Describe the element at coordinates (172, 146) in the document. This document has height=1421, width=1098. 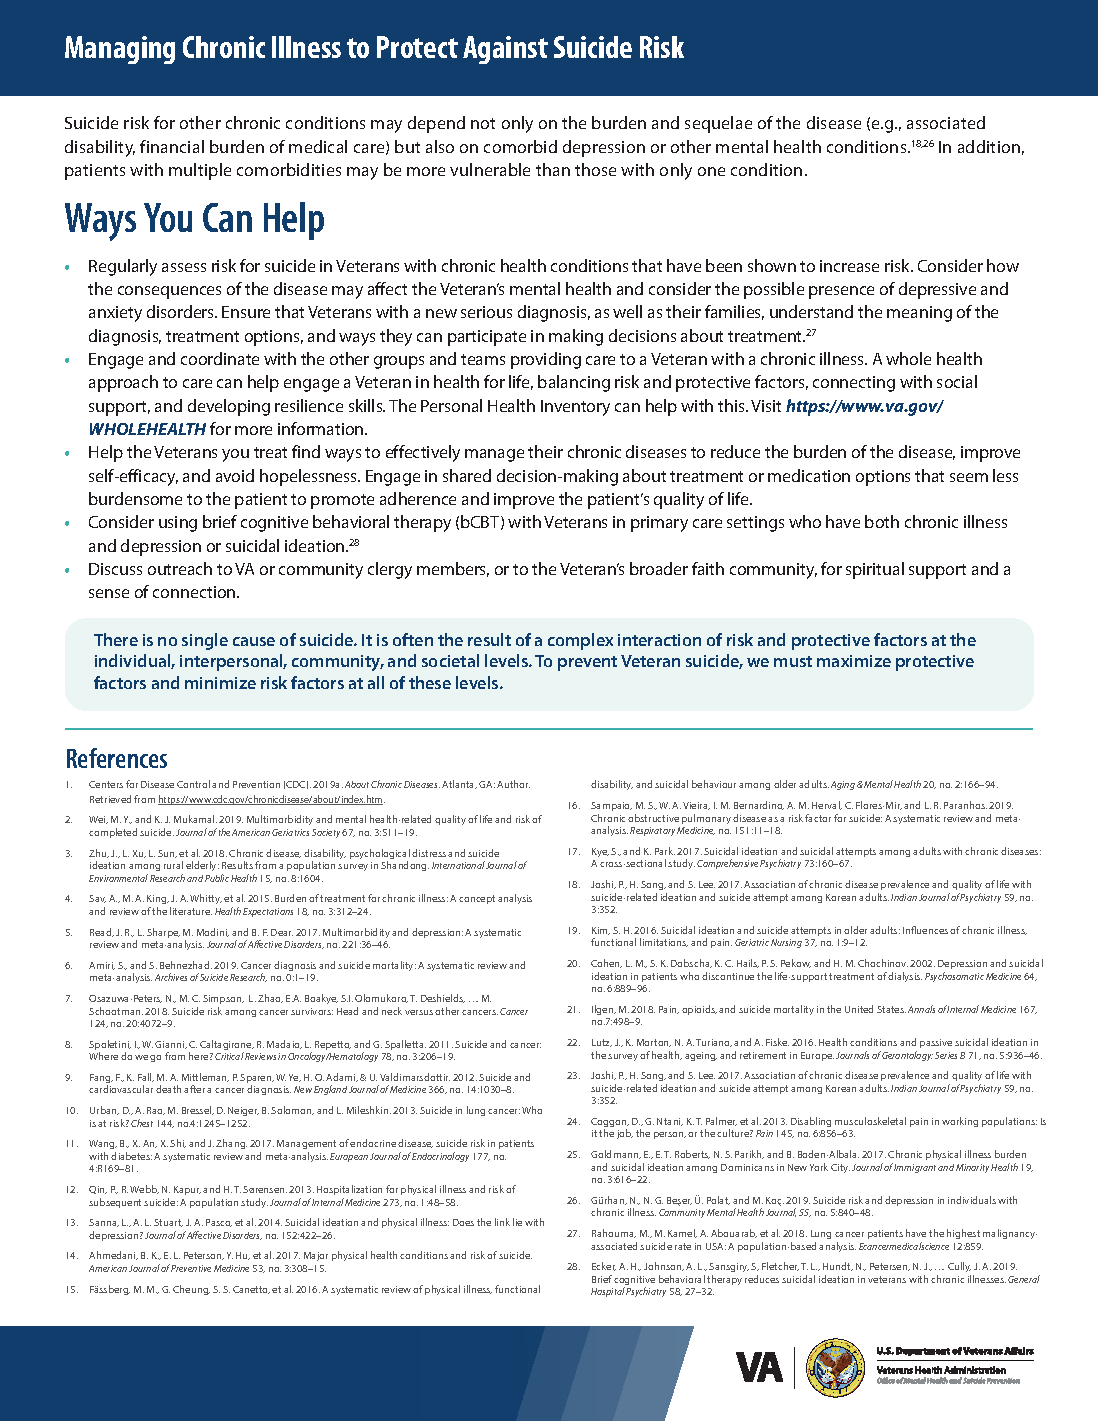
I see `financial` at that location.
